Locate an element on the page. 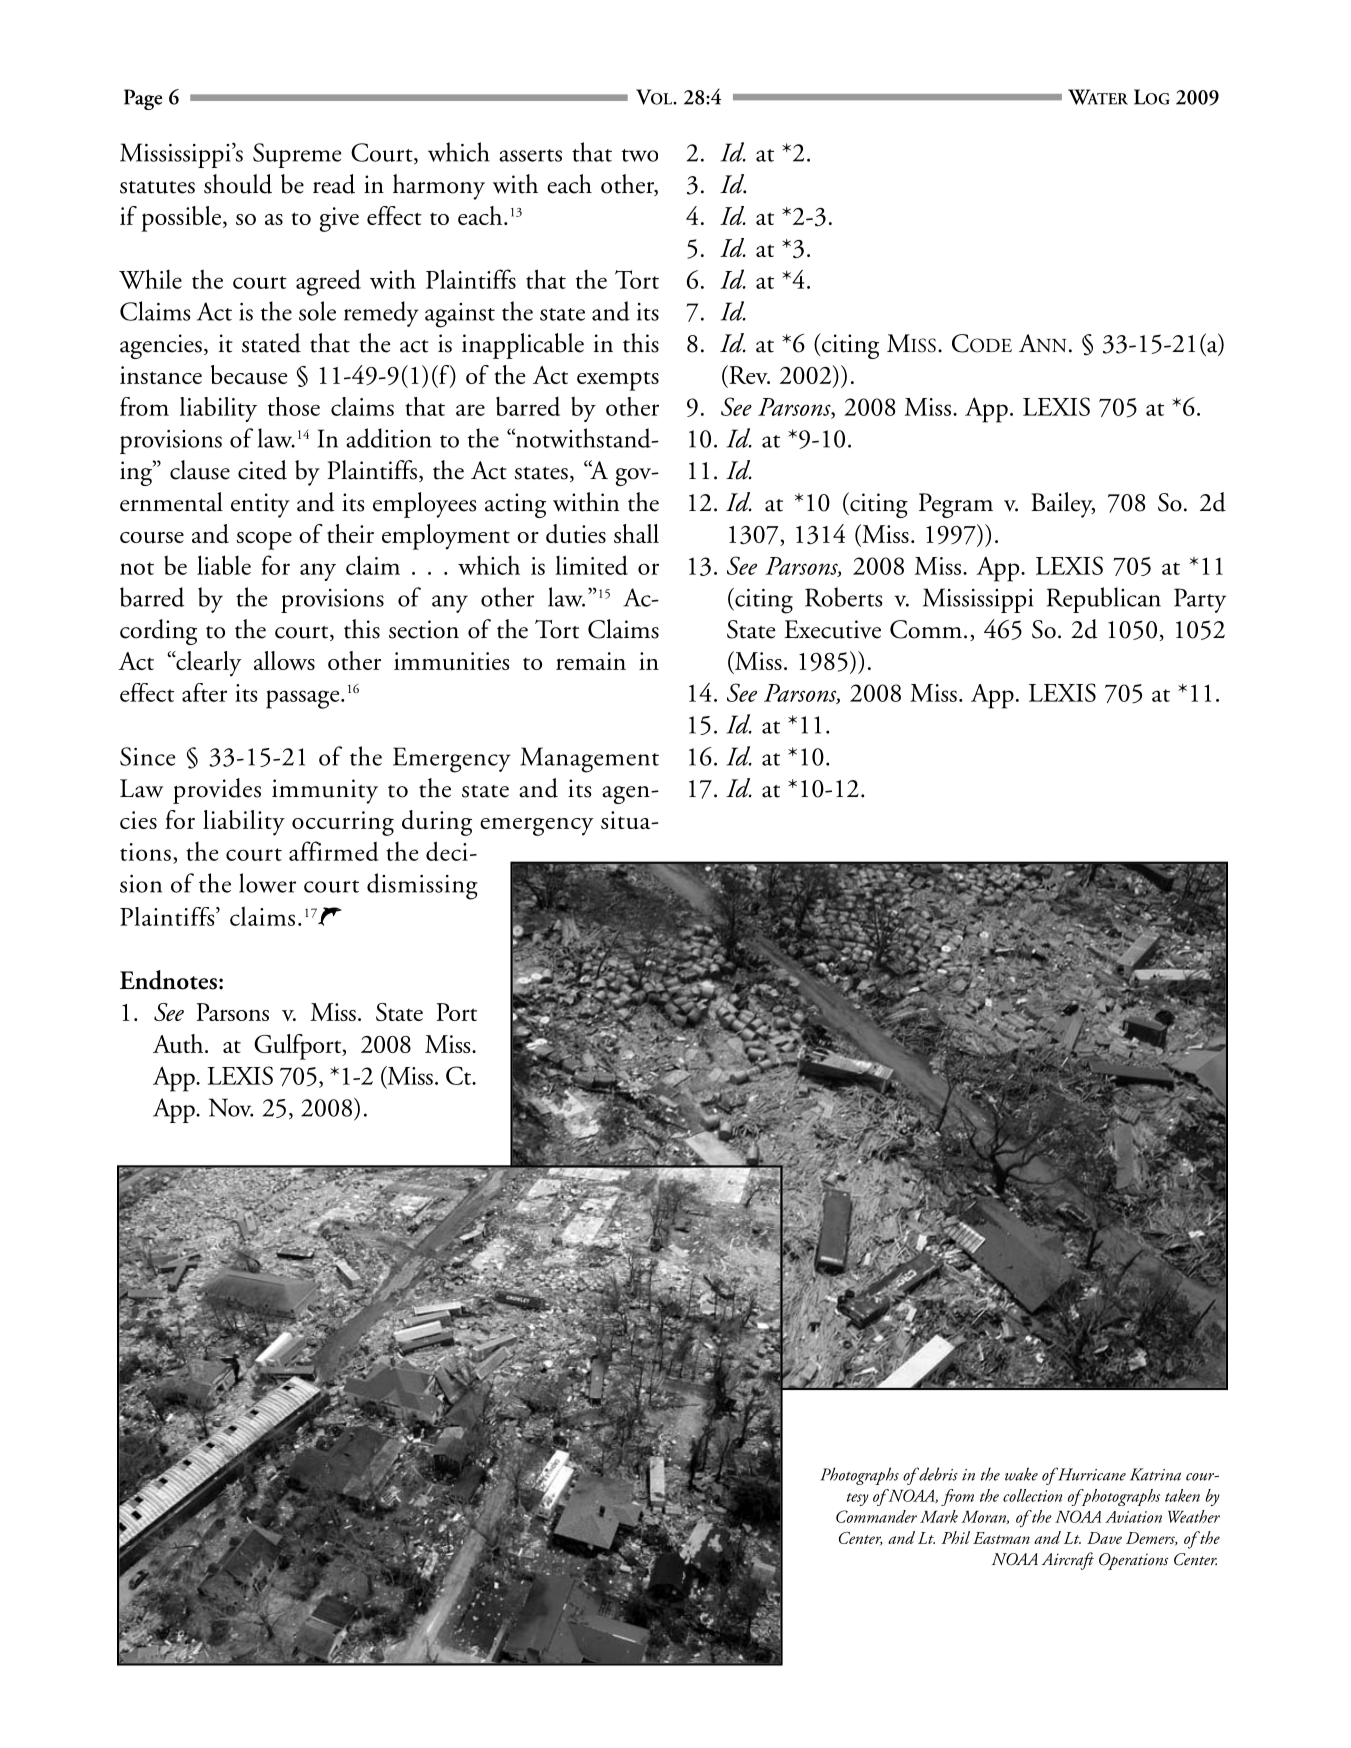  Nov is located at coordinates (231, 1107).
